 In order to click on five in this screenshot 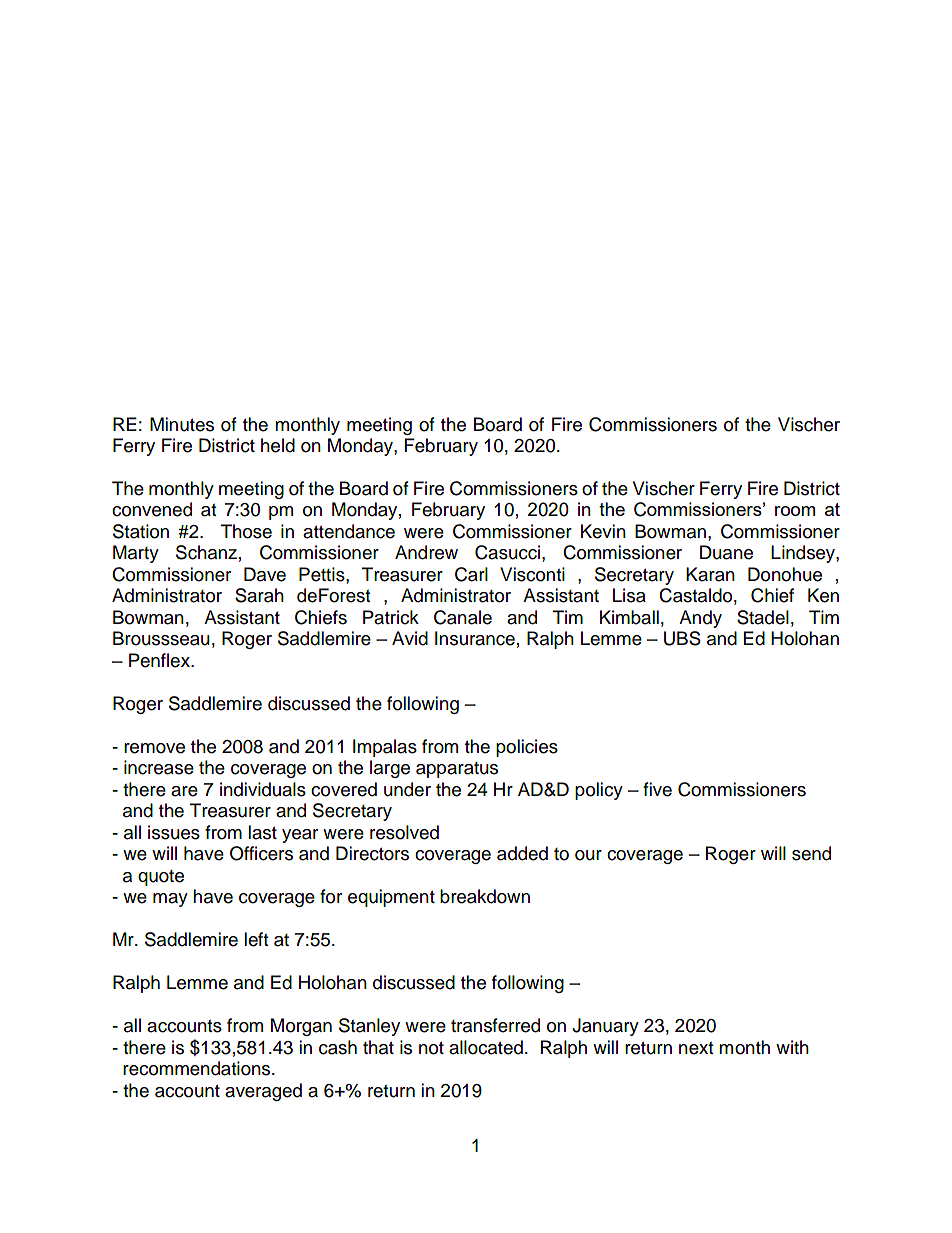, I will do `click(657, 789)`.
